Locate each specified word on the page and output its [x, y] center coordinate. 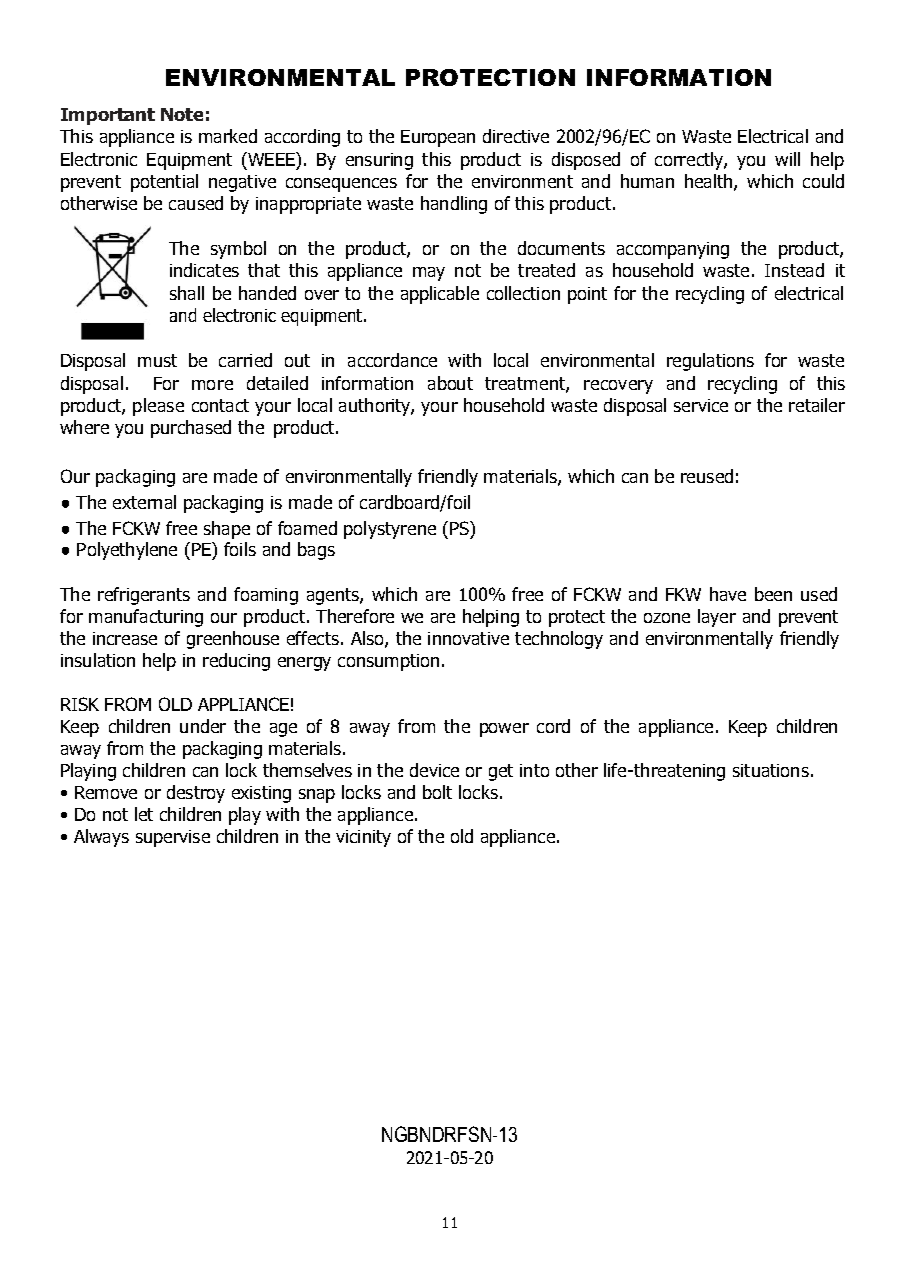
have [728, 594]
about [450, 383]
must [157, 360]
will [787, 159]
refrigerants [144, 596]
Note [182, 114]
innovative [468, 638]
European [438, 138]
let [144, 814]
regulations [710, 362]
